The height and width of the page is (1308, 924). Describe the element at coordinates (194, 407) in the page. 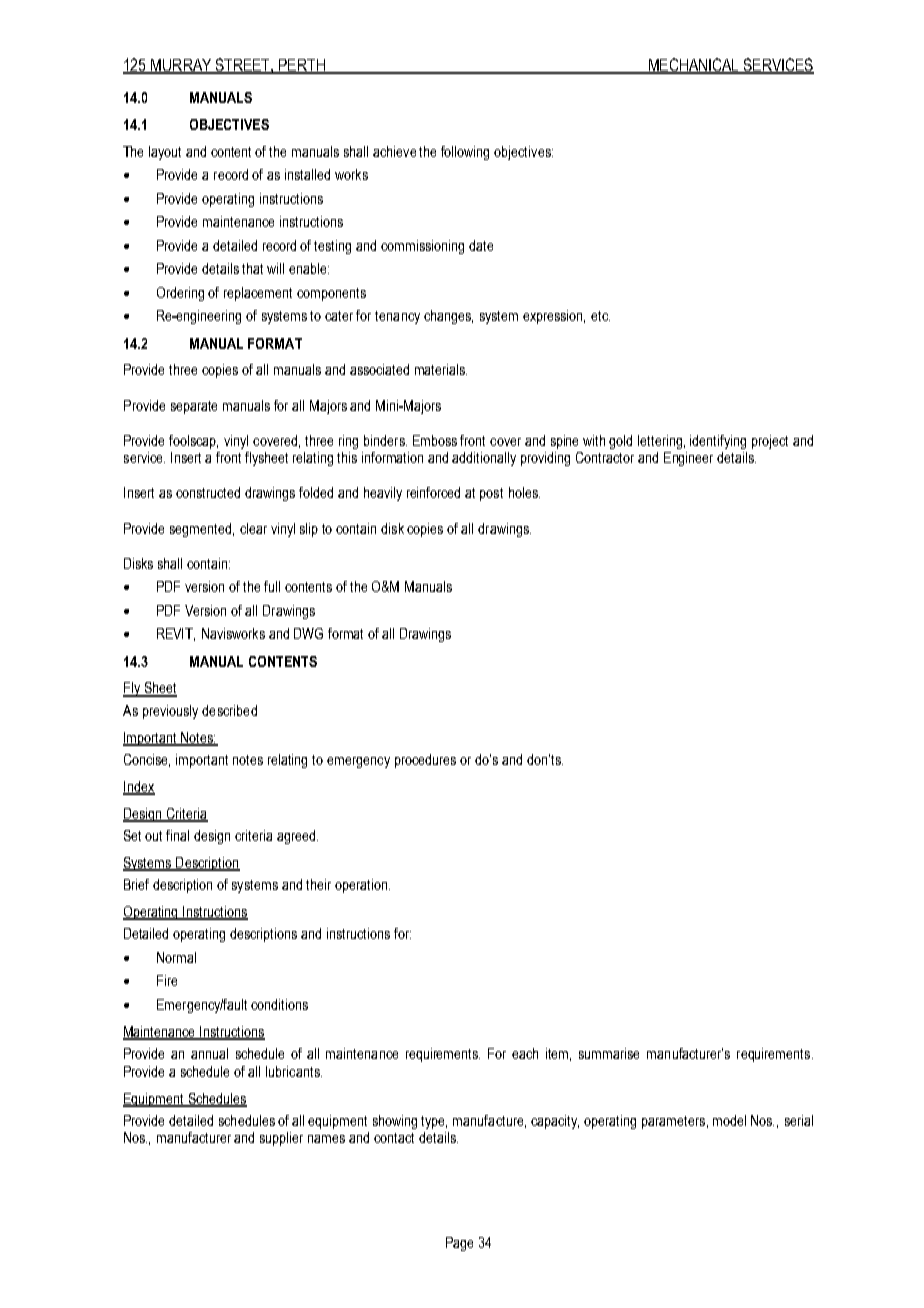

I see `separate` at that location.
